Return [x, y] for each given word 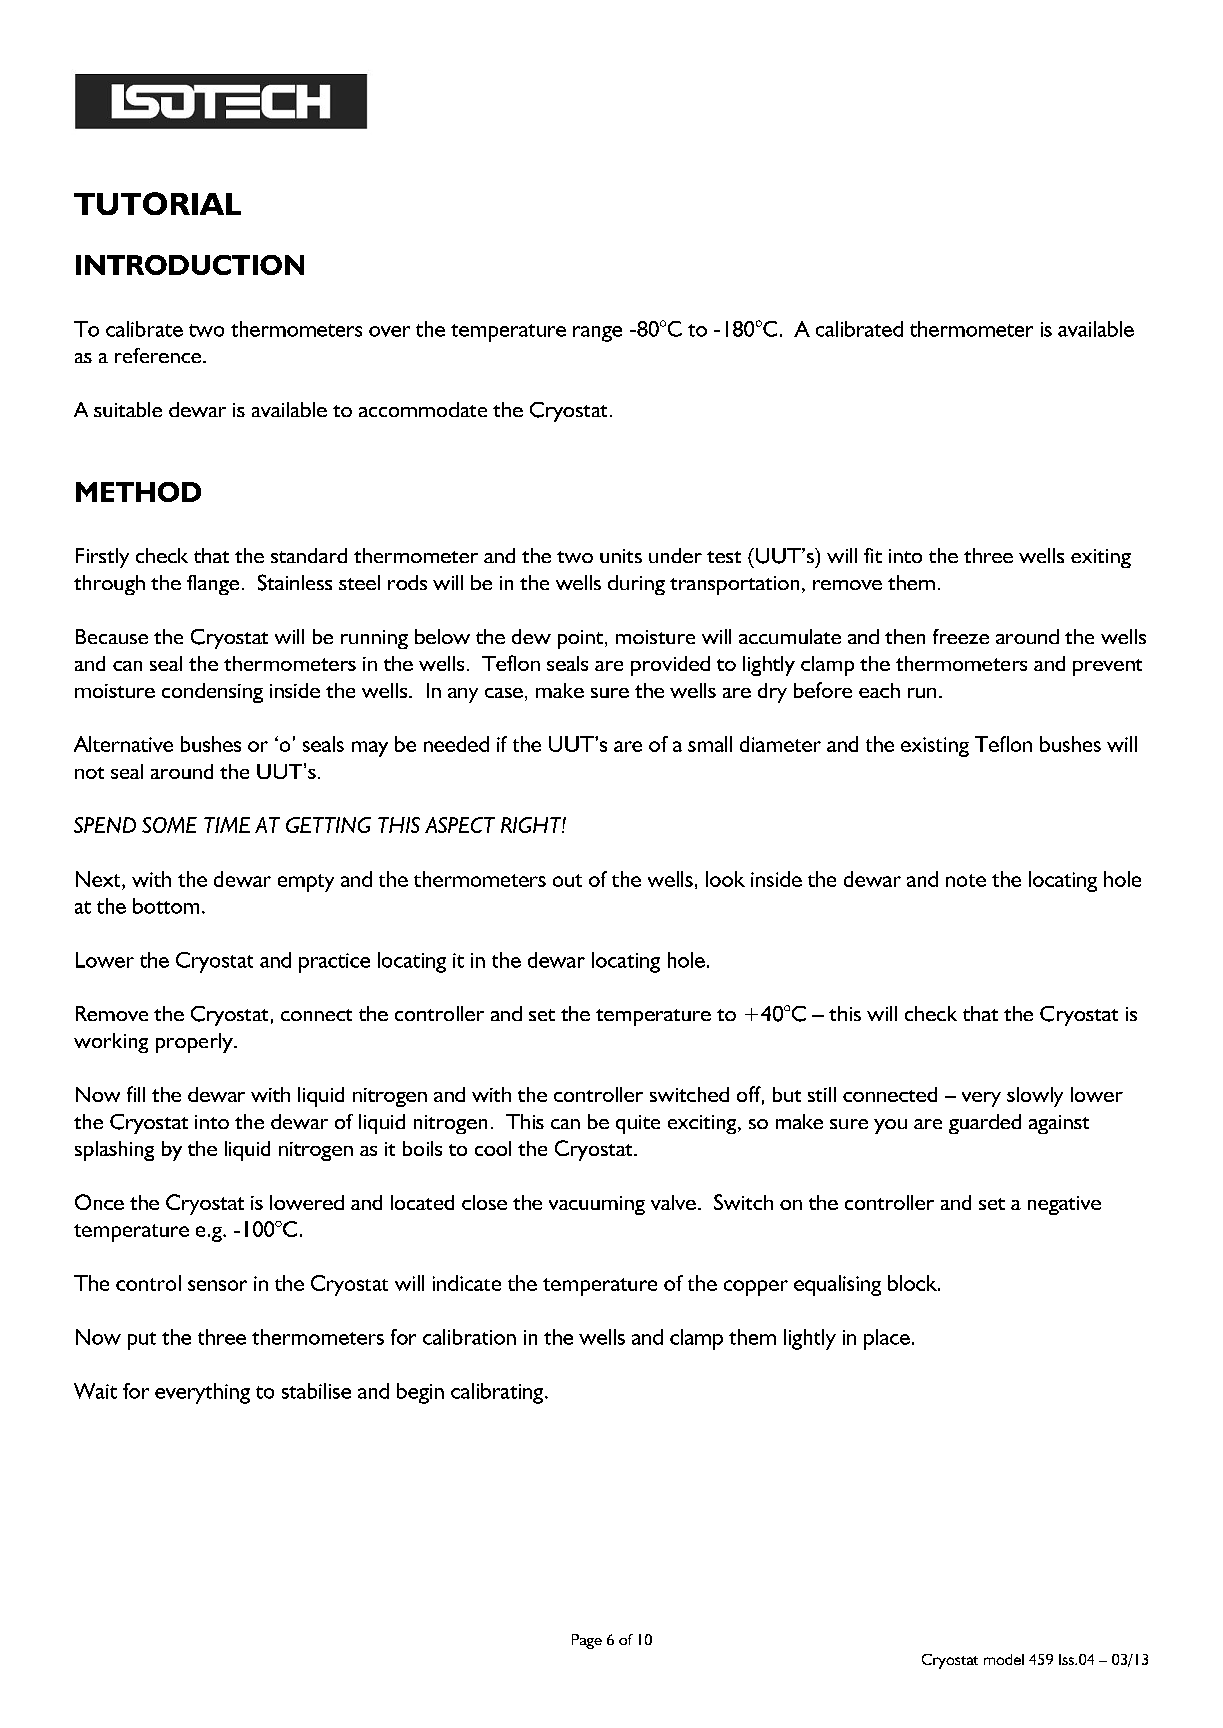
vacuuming [597, 1205]
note [966, 880]
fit [873, 555]
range [597, 334]
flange [213, 585]
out [567, 880]
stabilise [316, 1391]
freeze [961, 636]
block [913, 1283]
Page [587, 1641]
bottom [166, 906]
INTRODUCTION [190, 265]
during [636, 585]
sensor [217, 1285]
